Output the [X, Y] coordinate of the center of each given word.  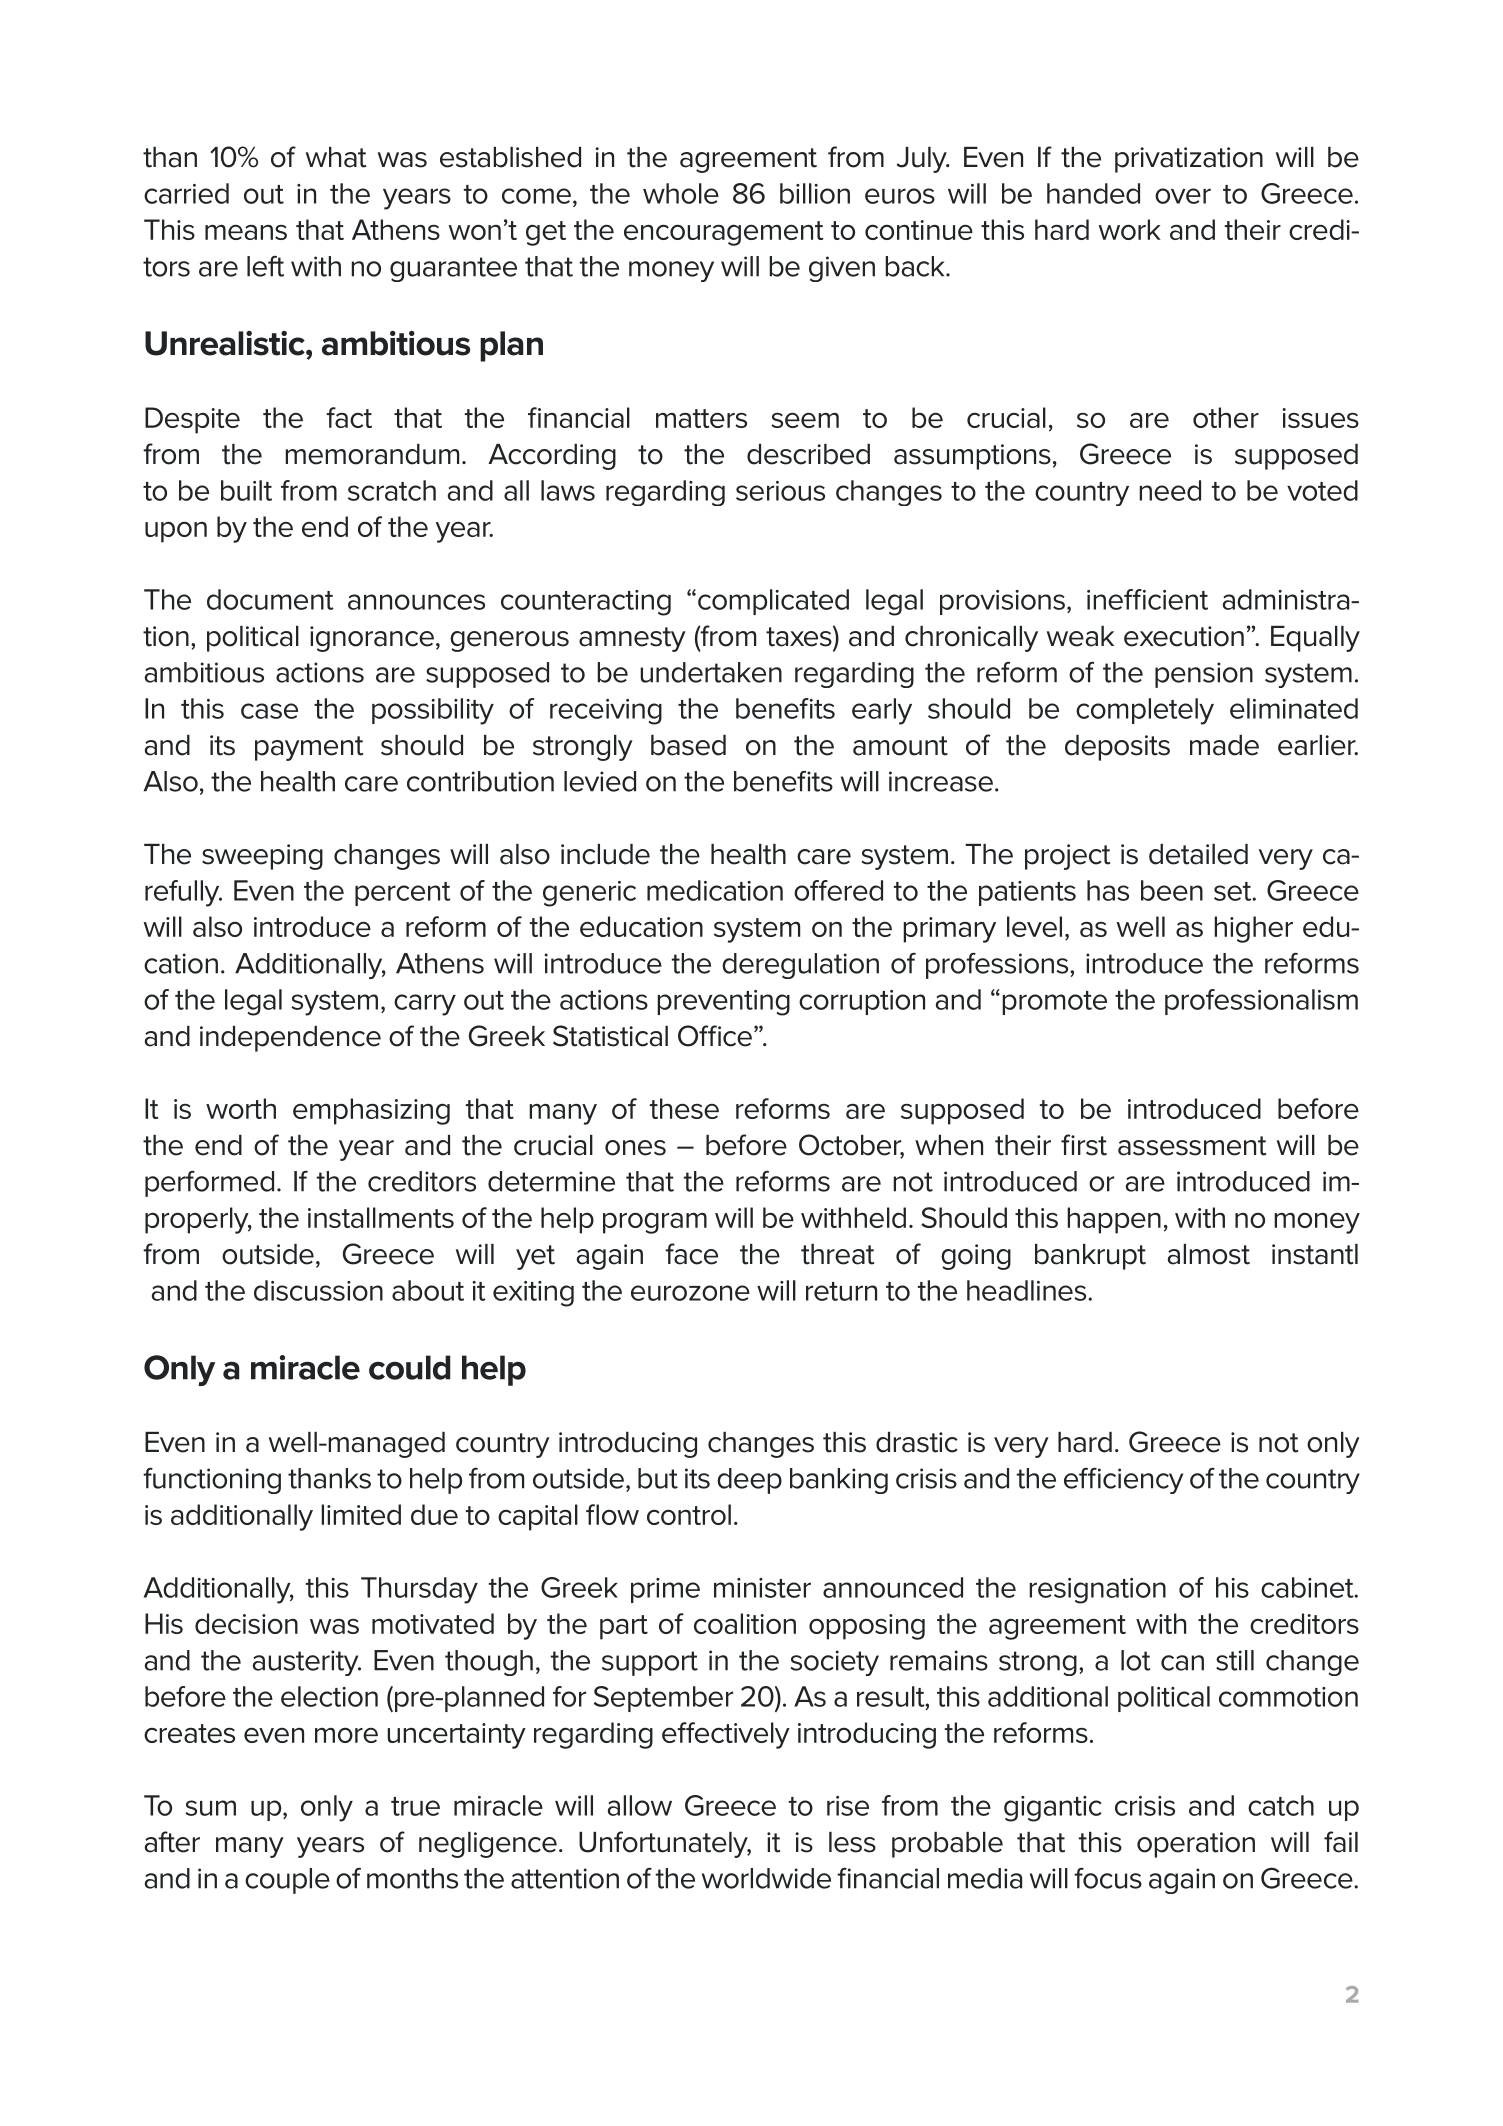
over [1183, 196]
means [246, 232]
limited [361, 1514]
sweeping [262, 857]
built [246, 490]
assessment [1192, 1146]
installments [381, 1217]
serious [780, 491]
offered [838, 890]
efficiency [1123, 1480]
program [655, 1223]
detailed [1198, 854]
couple [287, 1881]
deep [749, 1481]
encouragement [723, 233]
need [1170, 490]
